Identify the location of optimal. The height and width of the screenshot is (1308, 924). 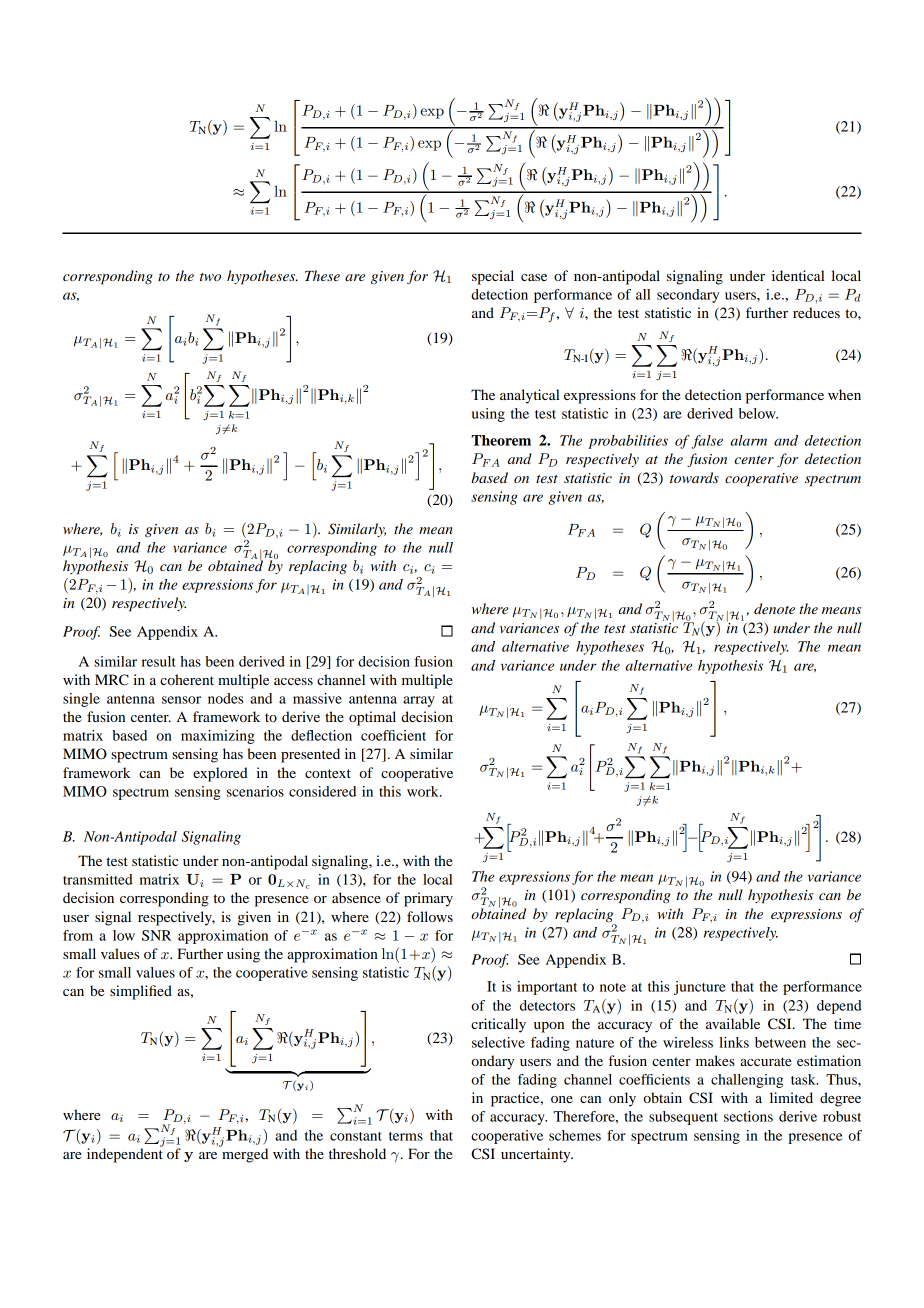
(372, 718).
